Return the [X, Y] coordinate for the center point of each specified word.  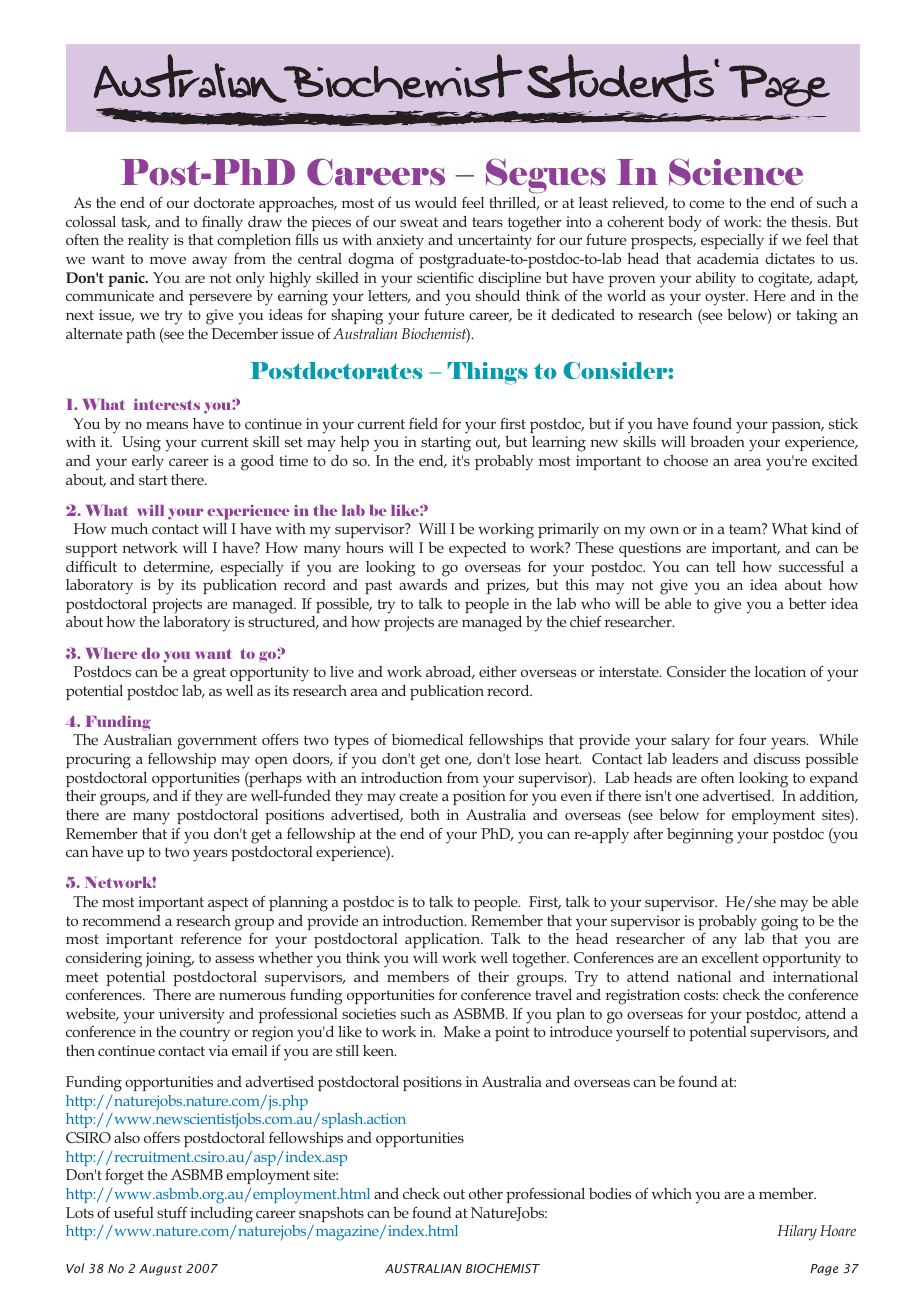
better [807, 603]
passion [797, 425]
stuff [172, 1212]
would [436, 202]
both [425, 814]
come [706, 204]
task [135, 222]
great [209, 674]
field [423, 423]
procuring [98, 761]
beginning [700, 836]
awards [423, 584]
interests [167, 404]
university [192, 1016]
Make [462, 1031]
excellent [730, 957]
